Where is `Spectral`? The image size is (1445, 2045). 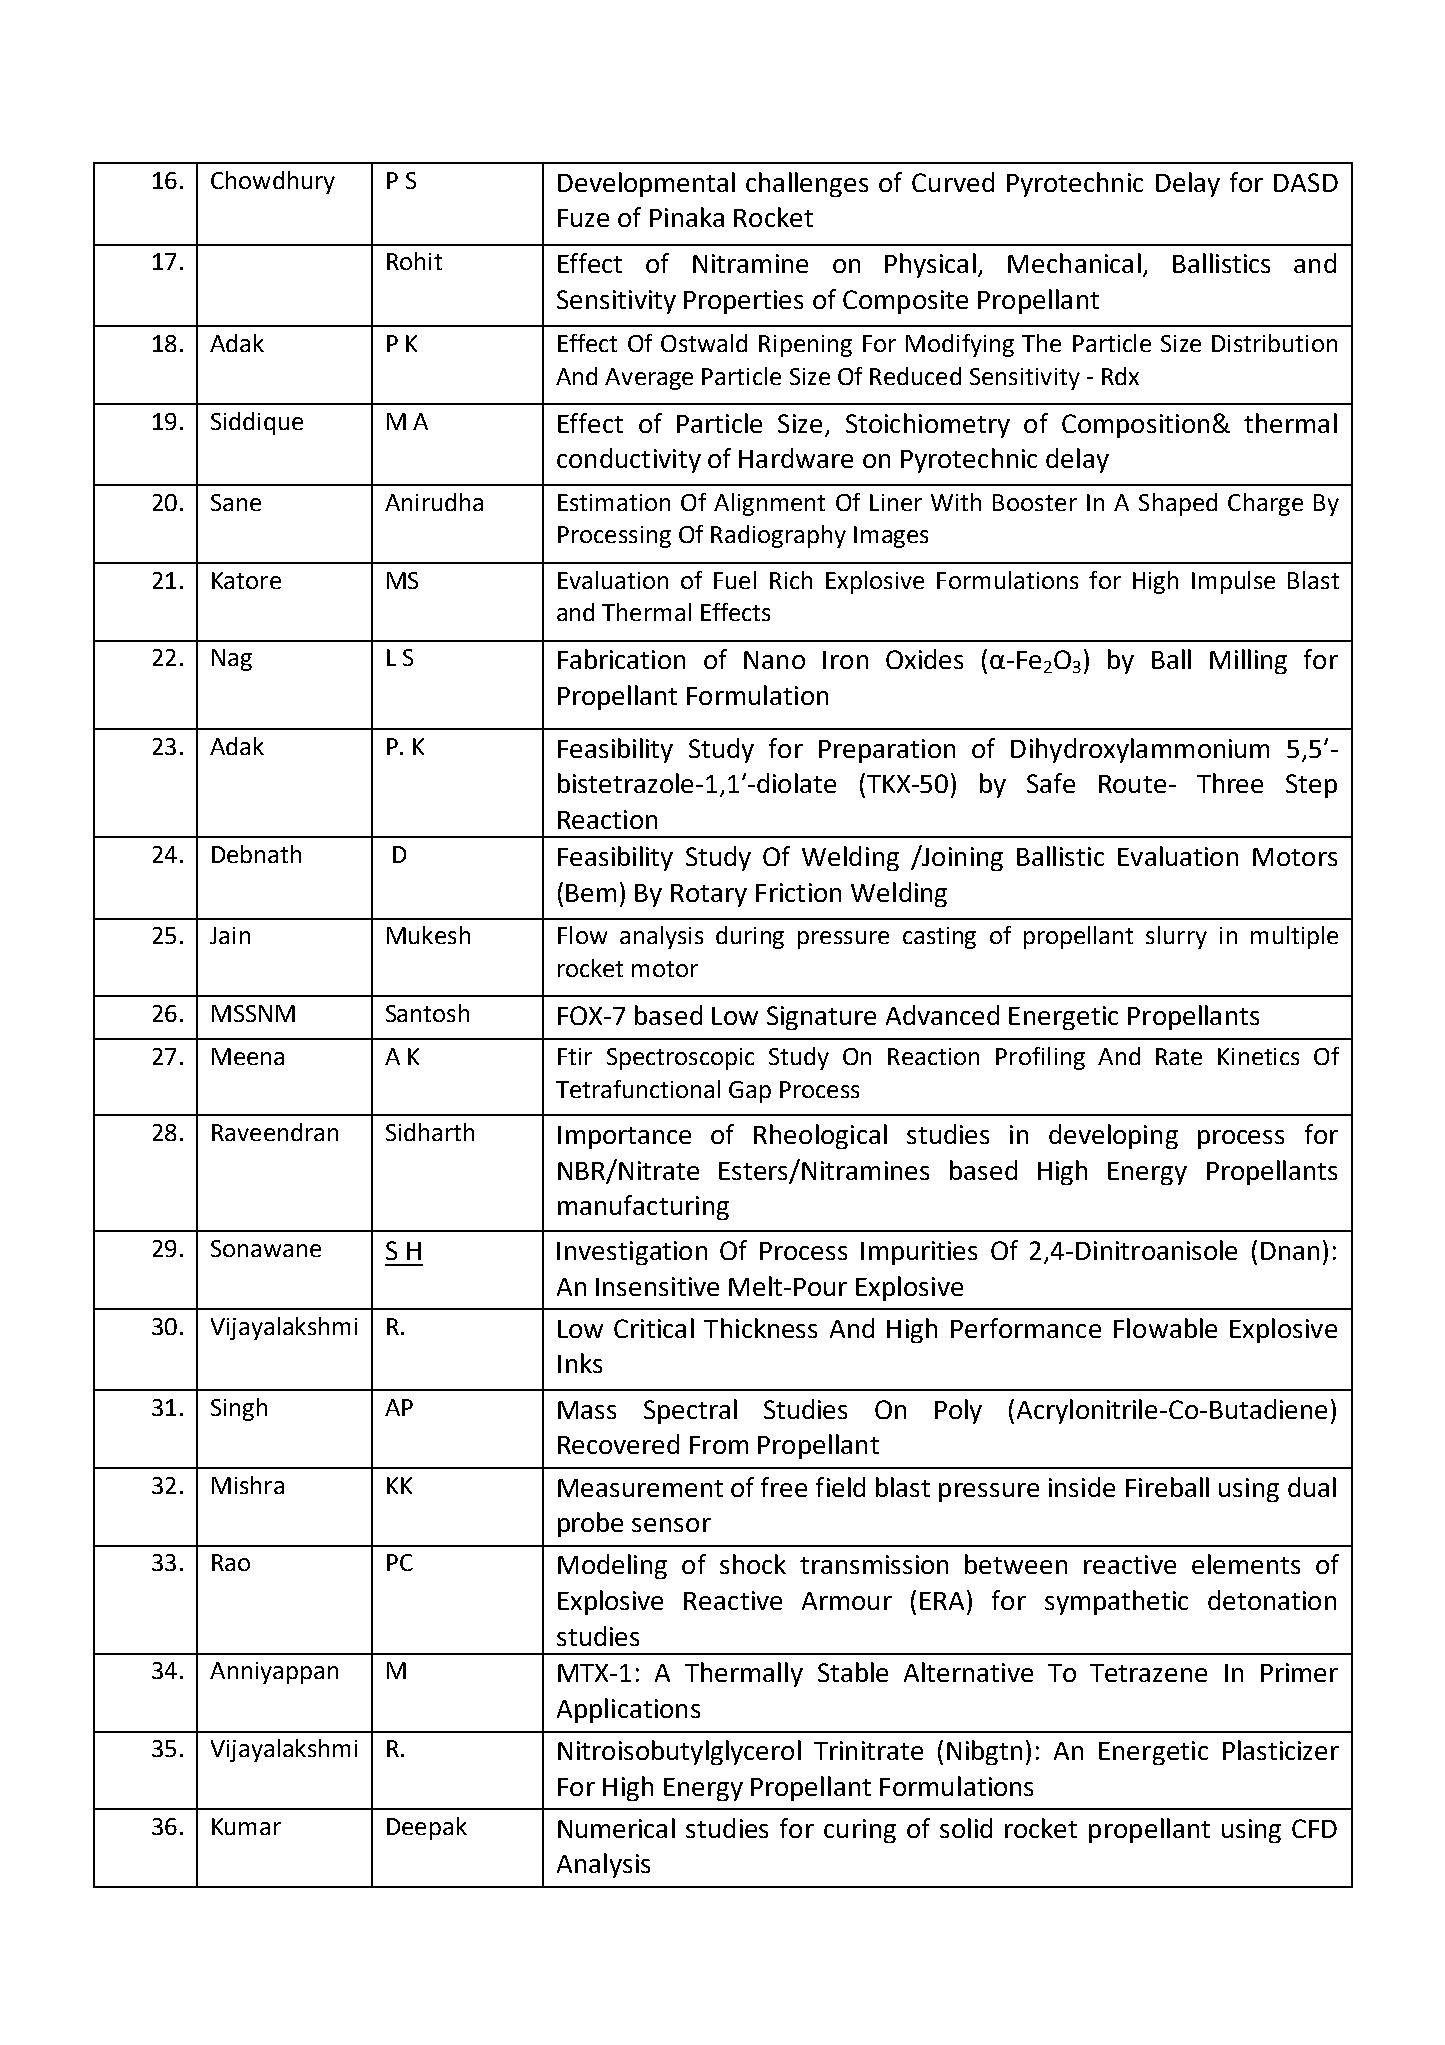 Spectral is located at coordinates (690, 1411).
